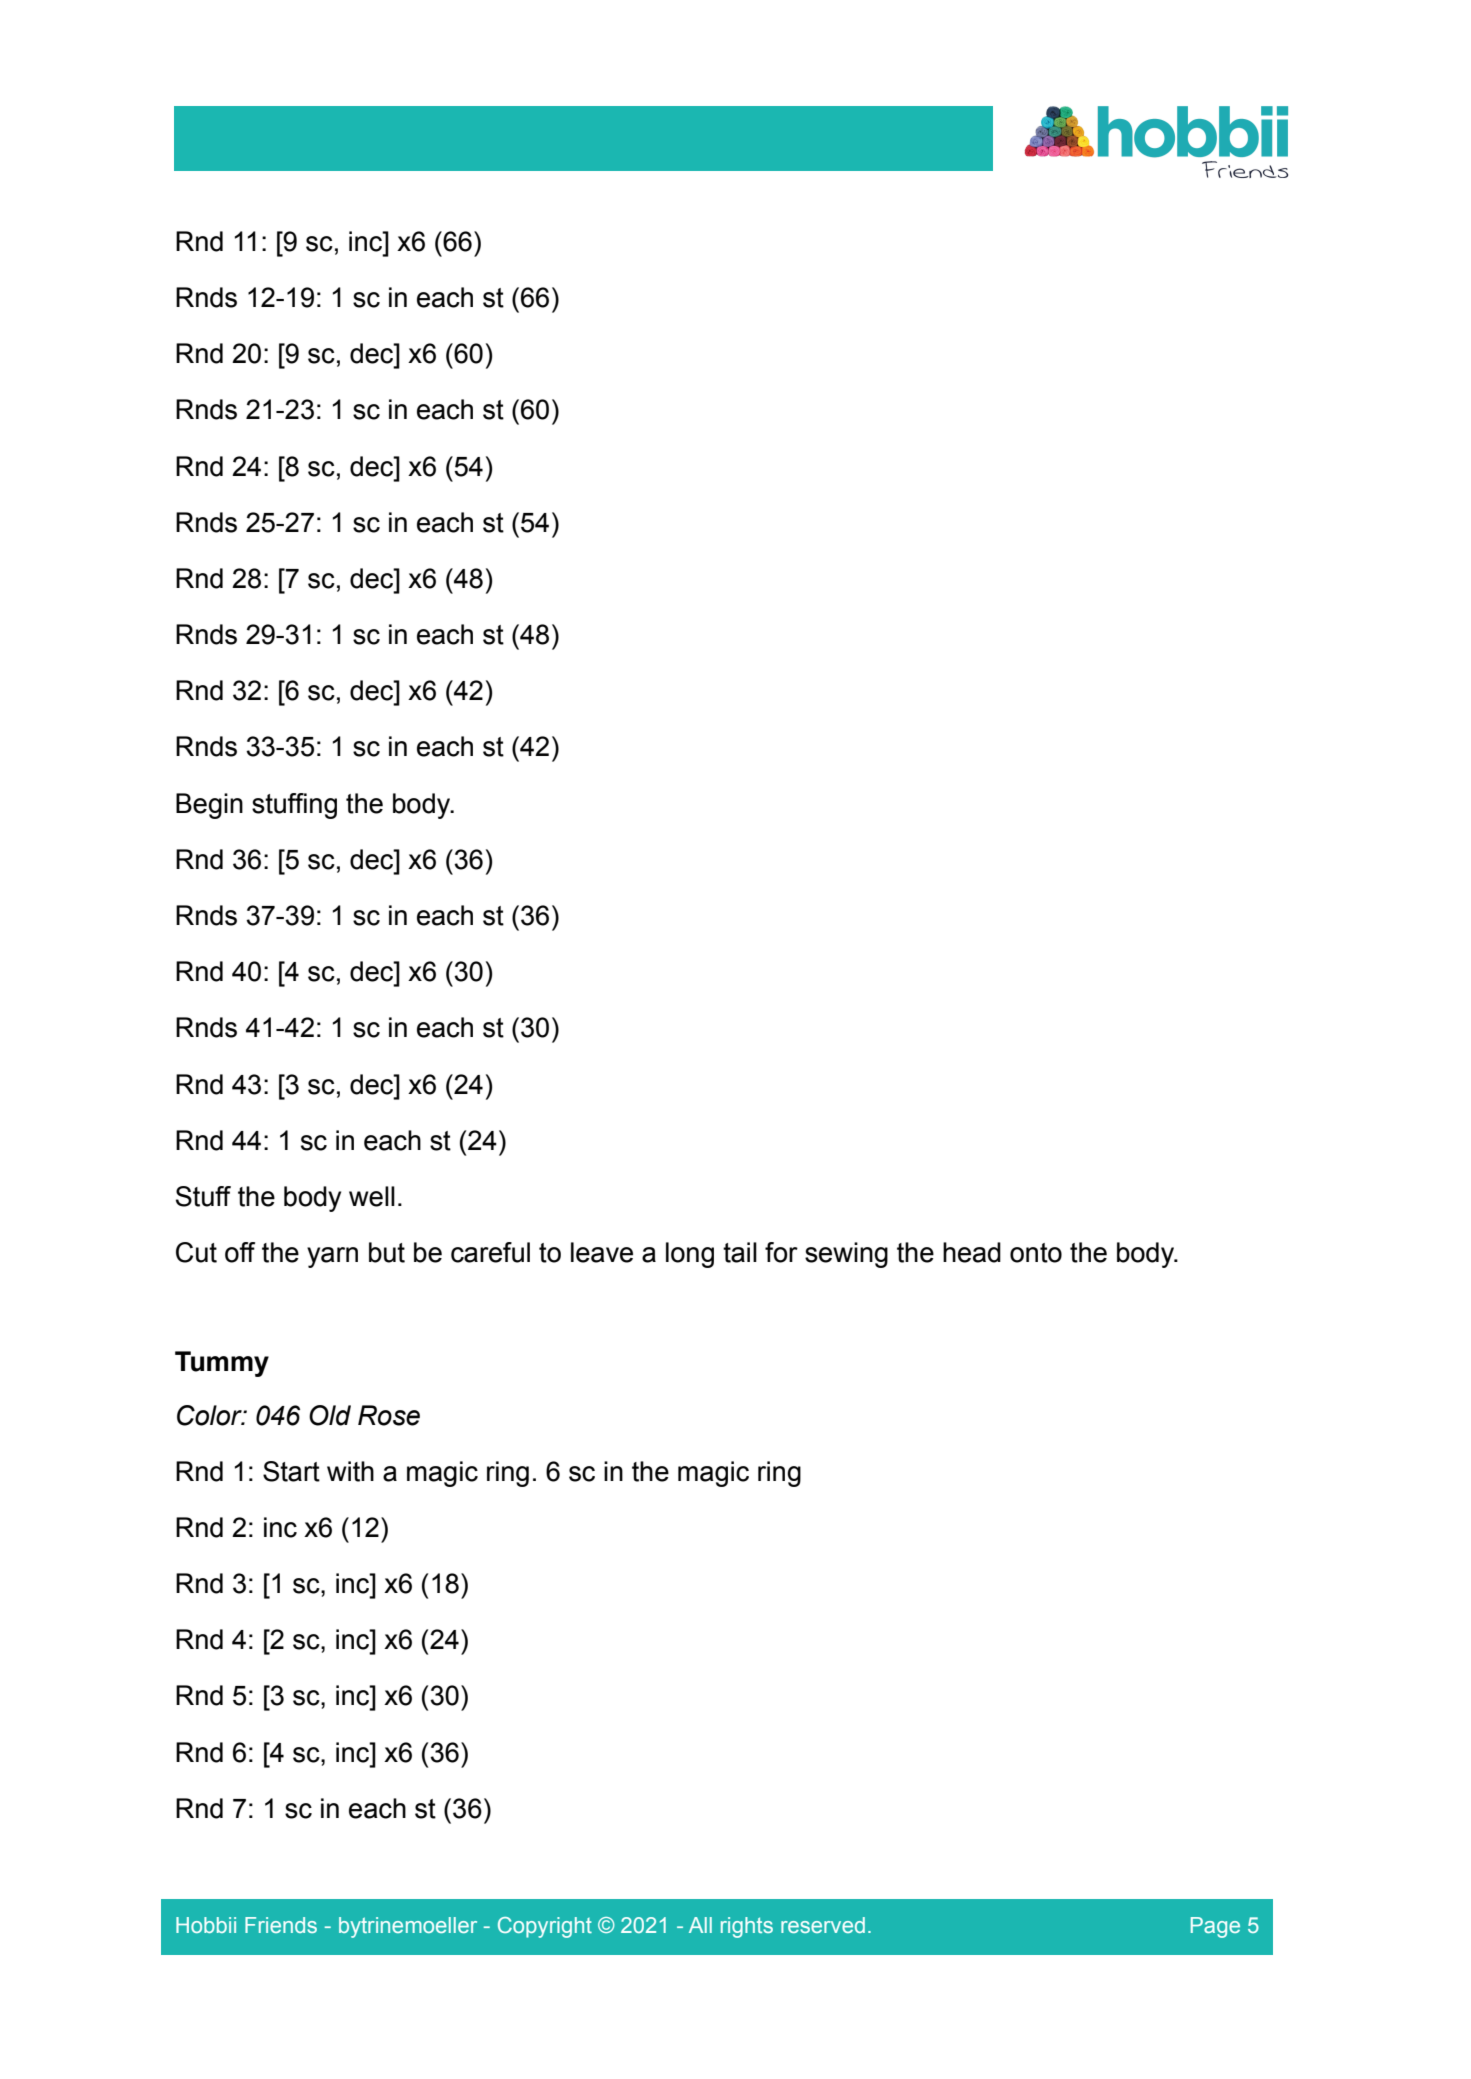  I want to click on Start, so click(291, 1471).
